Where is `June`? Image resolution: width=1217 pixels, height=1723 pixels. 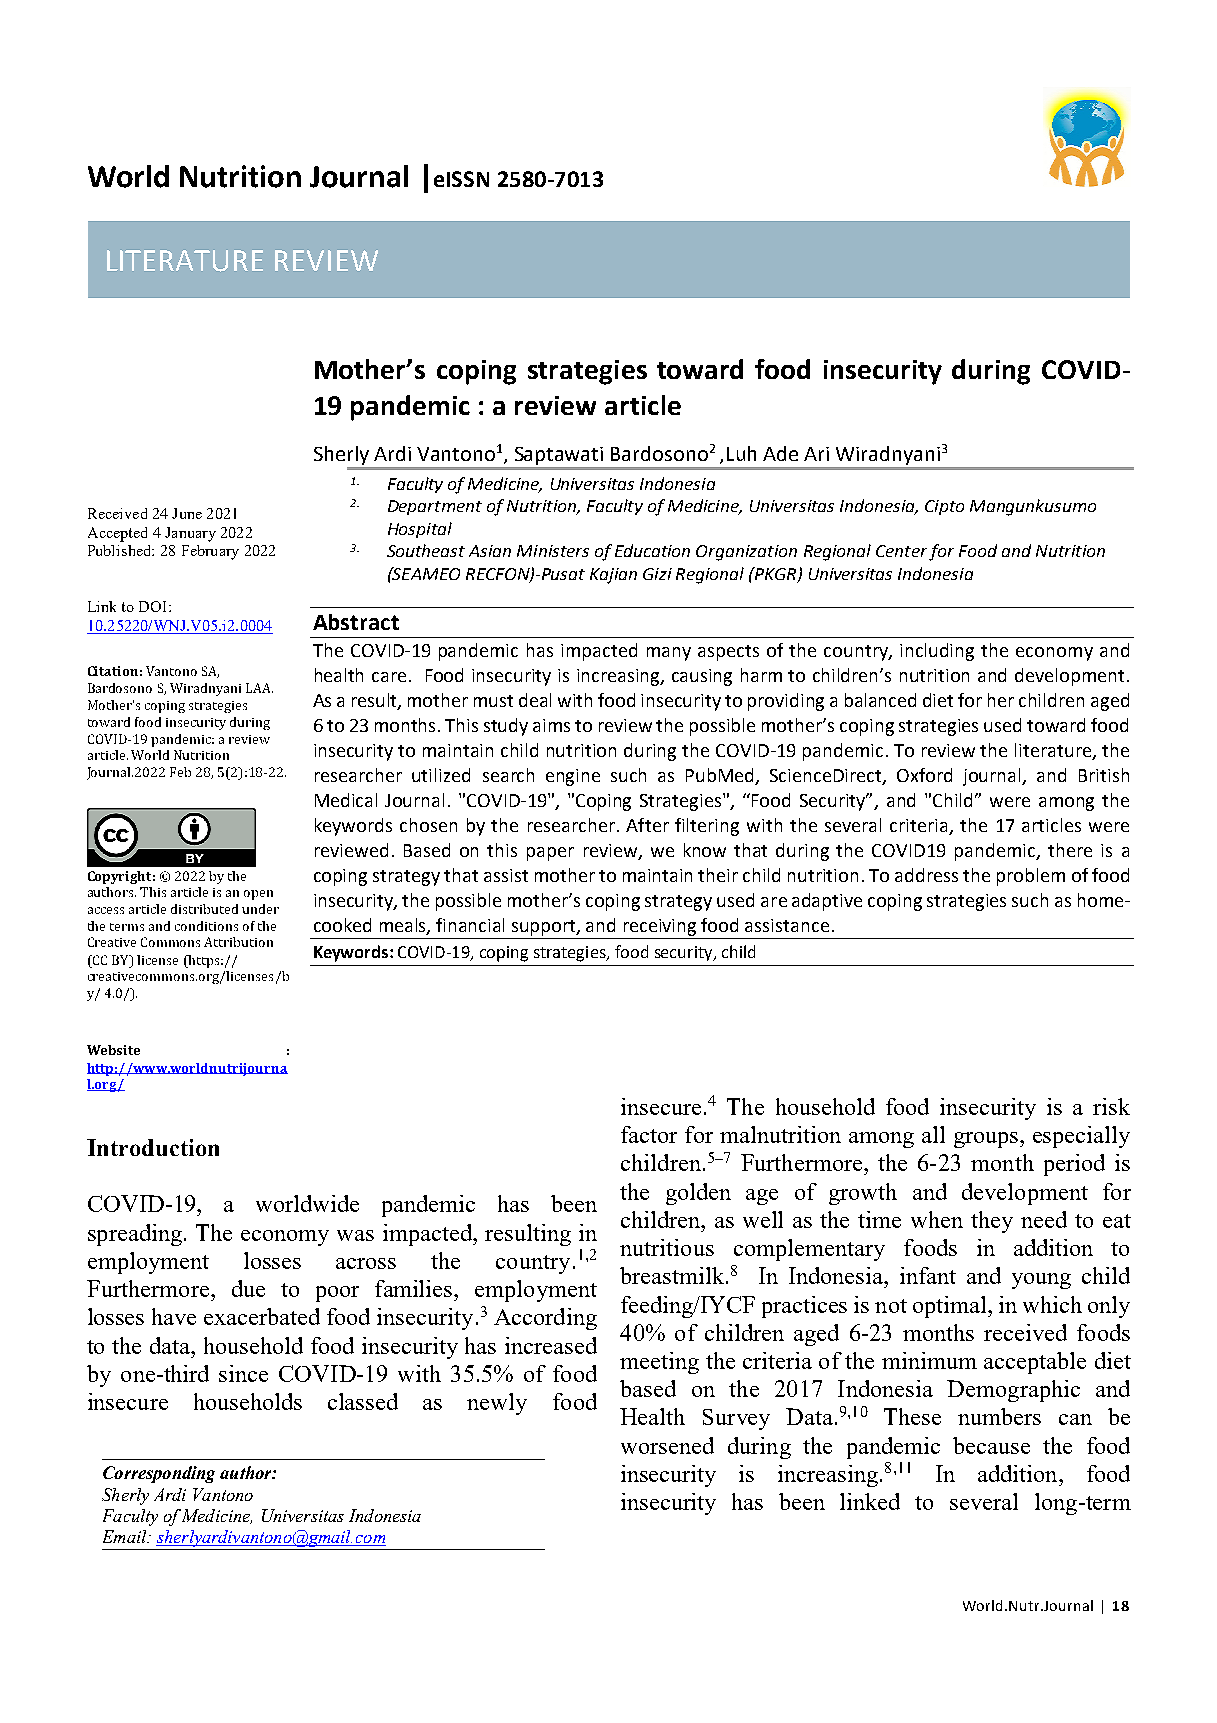 June is located at coordinates (187, 513).
